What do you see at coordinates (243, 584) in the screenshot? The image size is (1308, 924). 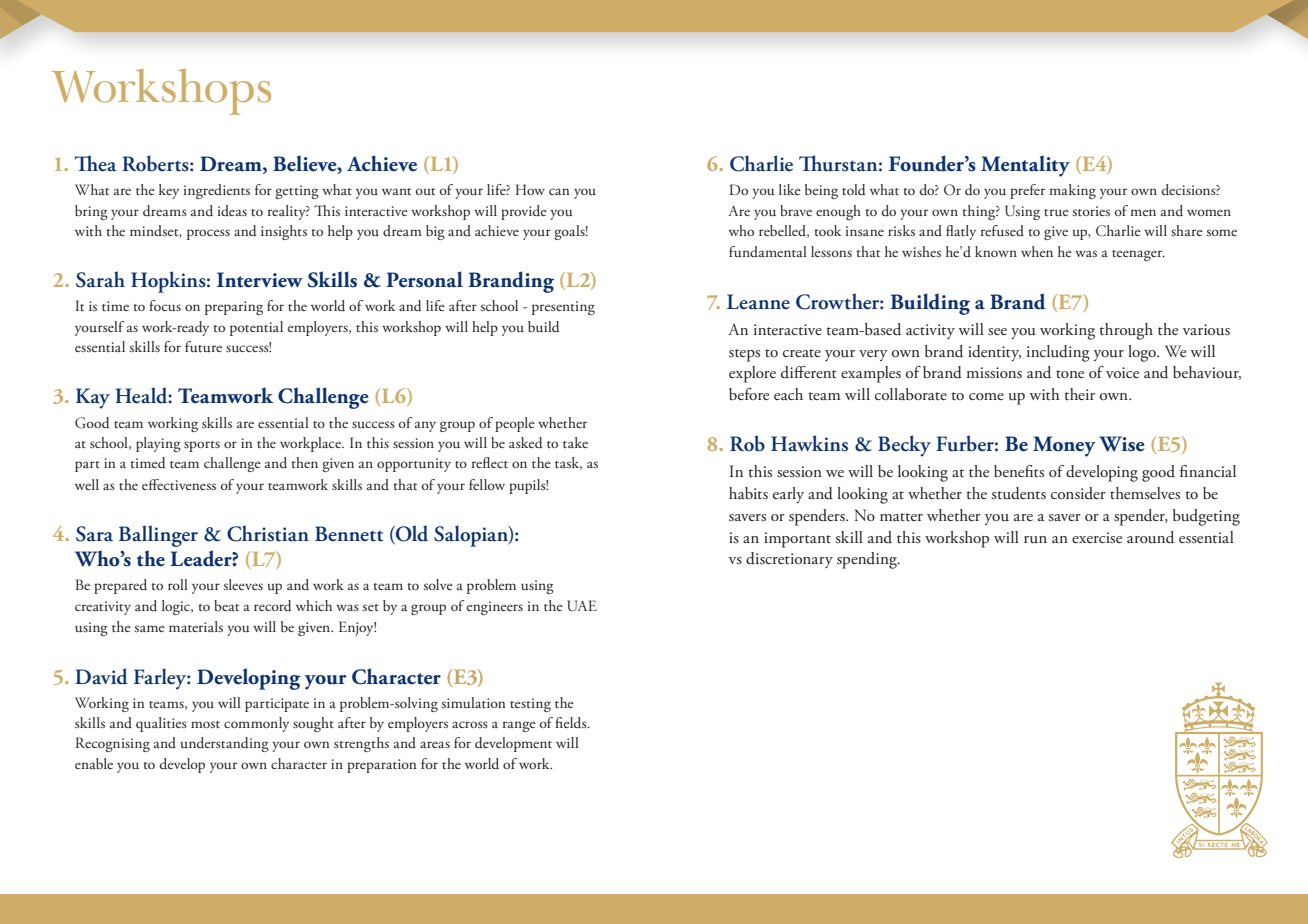 I see `sleeves` at bounding box center [243, 584].
